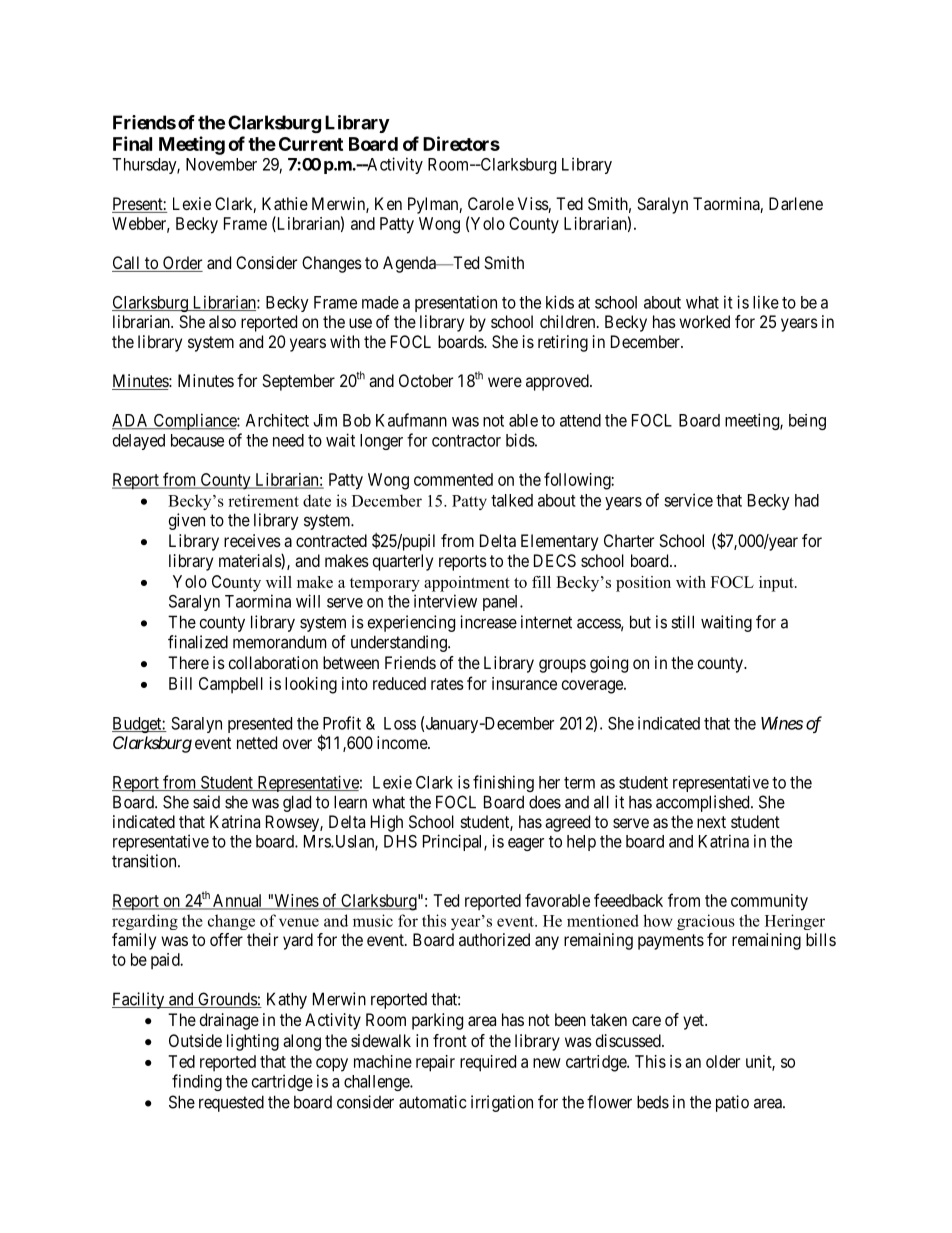 The height and width of the screenshot is (1233, 952). What do you see at coordinates (488, 622) in the screenshot?
I see `increase` at bounding box center [488, 622].
